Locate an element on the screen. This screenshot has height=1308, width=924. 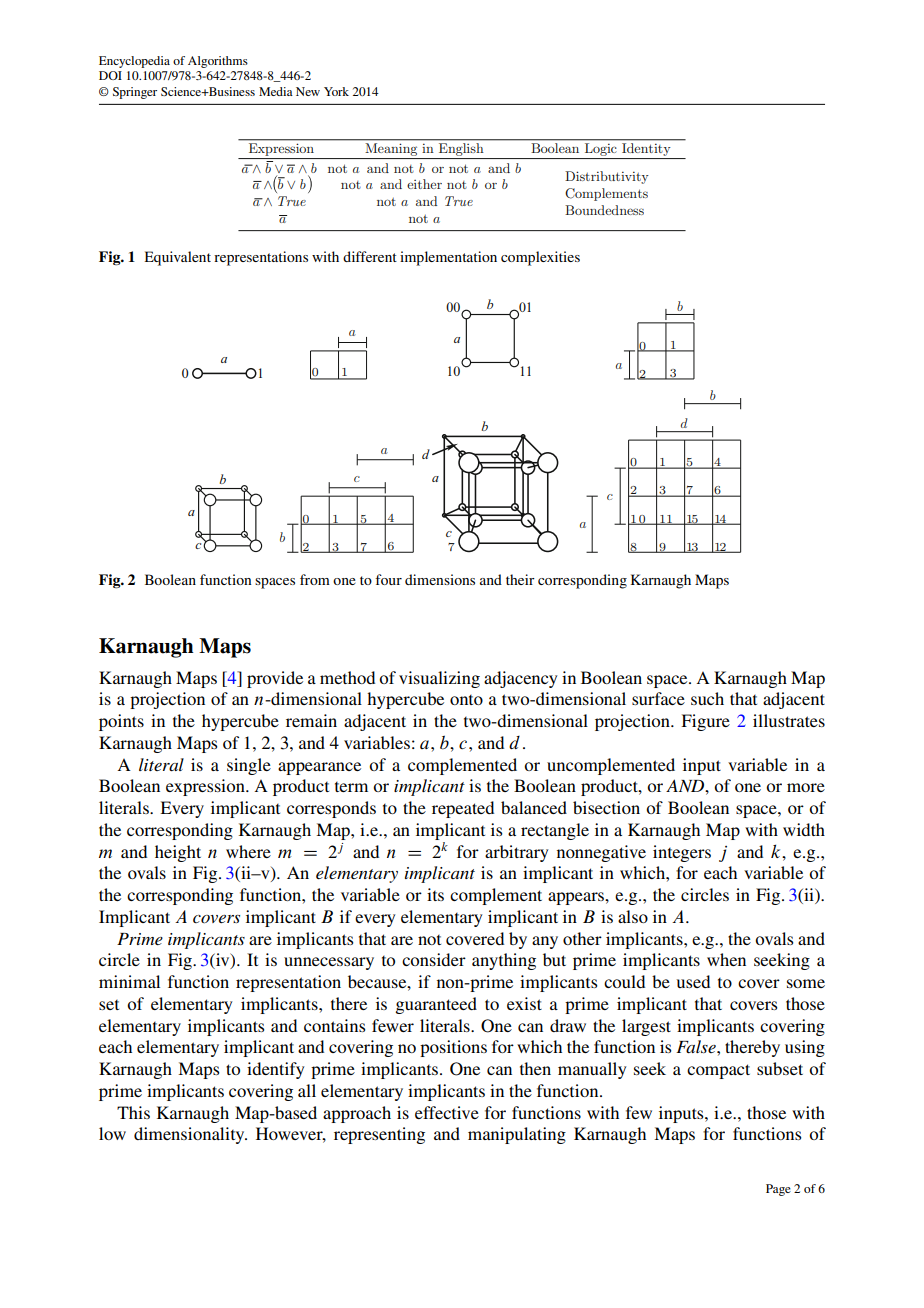
Boundedness is located at coordinates (604, 210).
